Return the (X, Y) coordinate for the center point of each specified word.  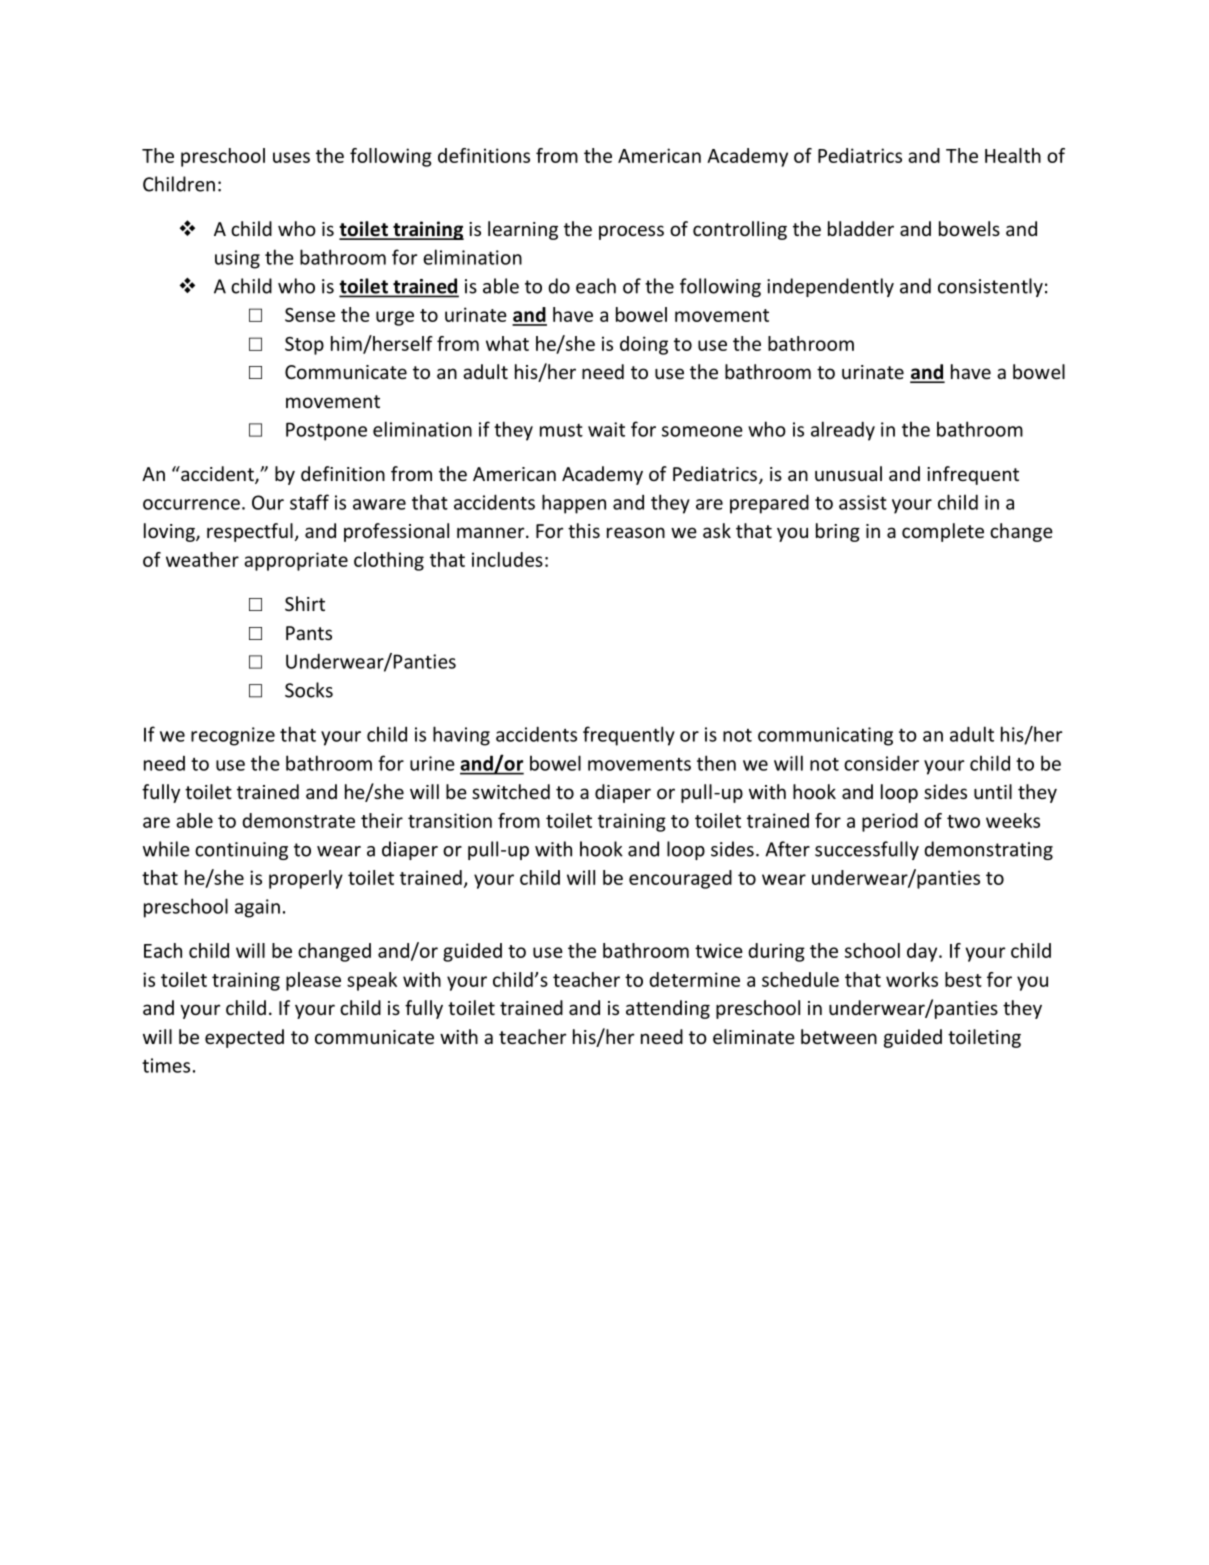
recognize (233, 736)
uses (291, 157)
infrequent (973, 475)
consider (881, 763)
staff (309, 502)
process (631, 232)
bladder (861, 228)
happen (574, 504)
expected (244, 1038)
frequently (629, 736)
